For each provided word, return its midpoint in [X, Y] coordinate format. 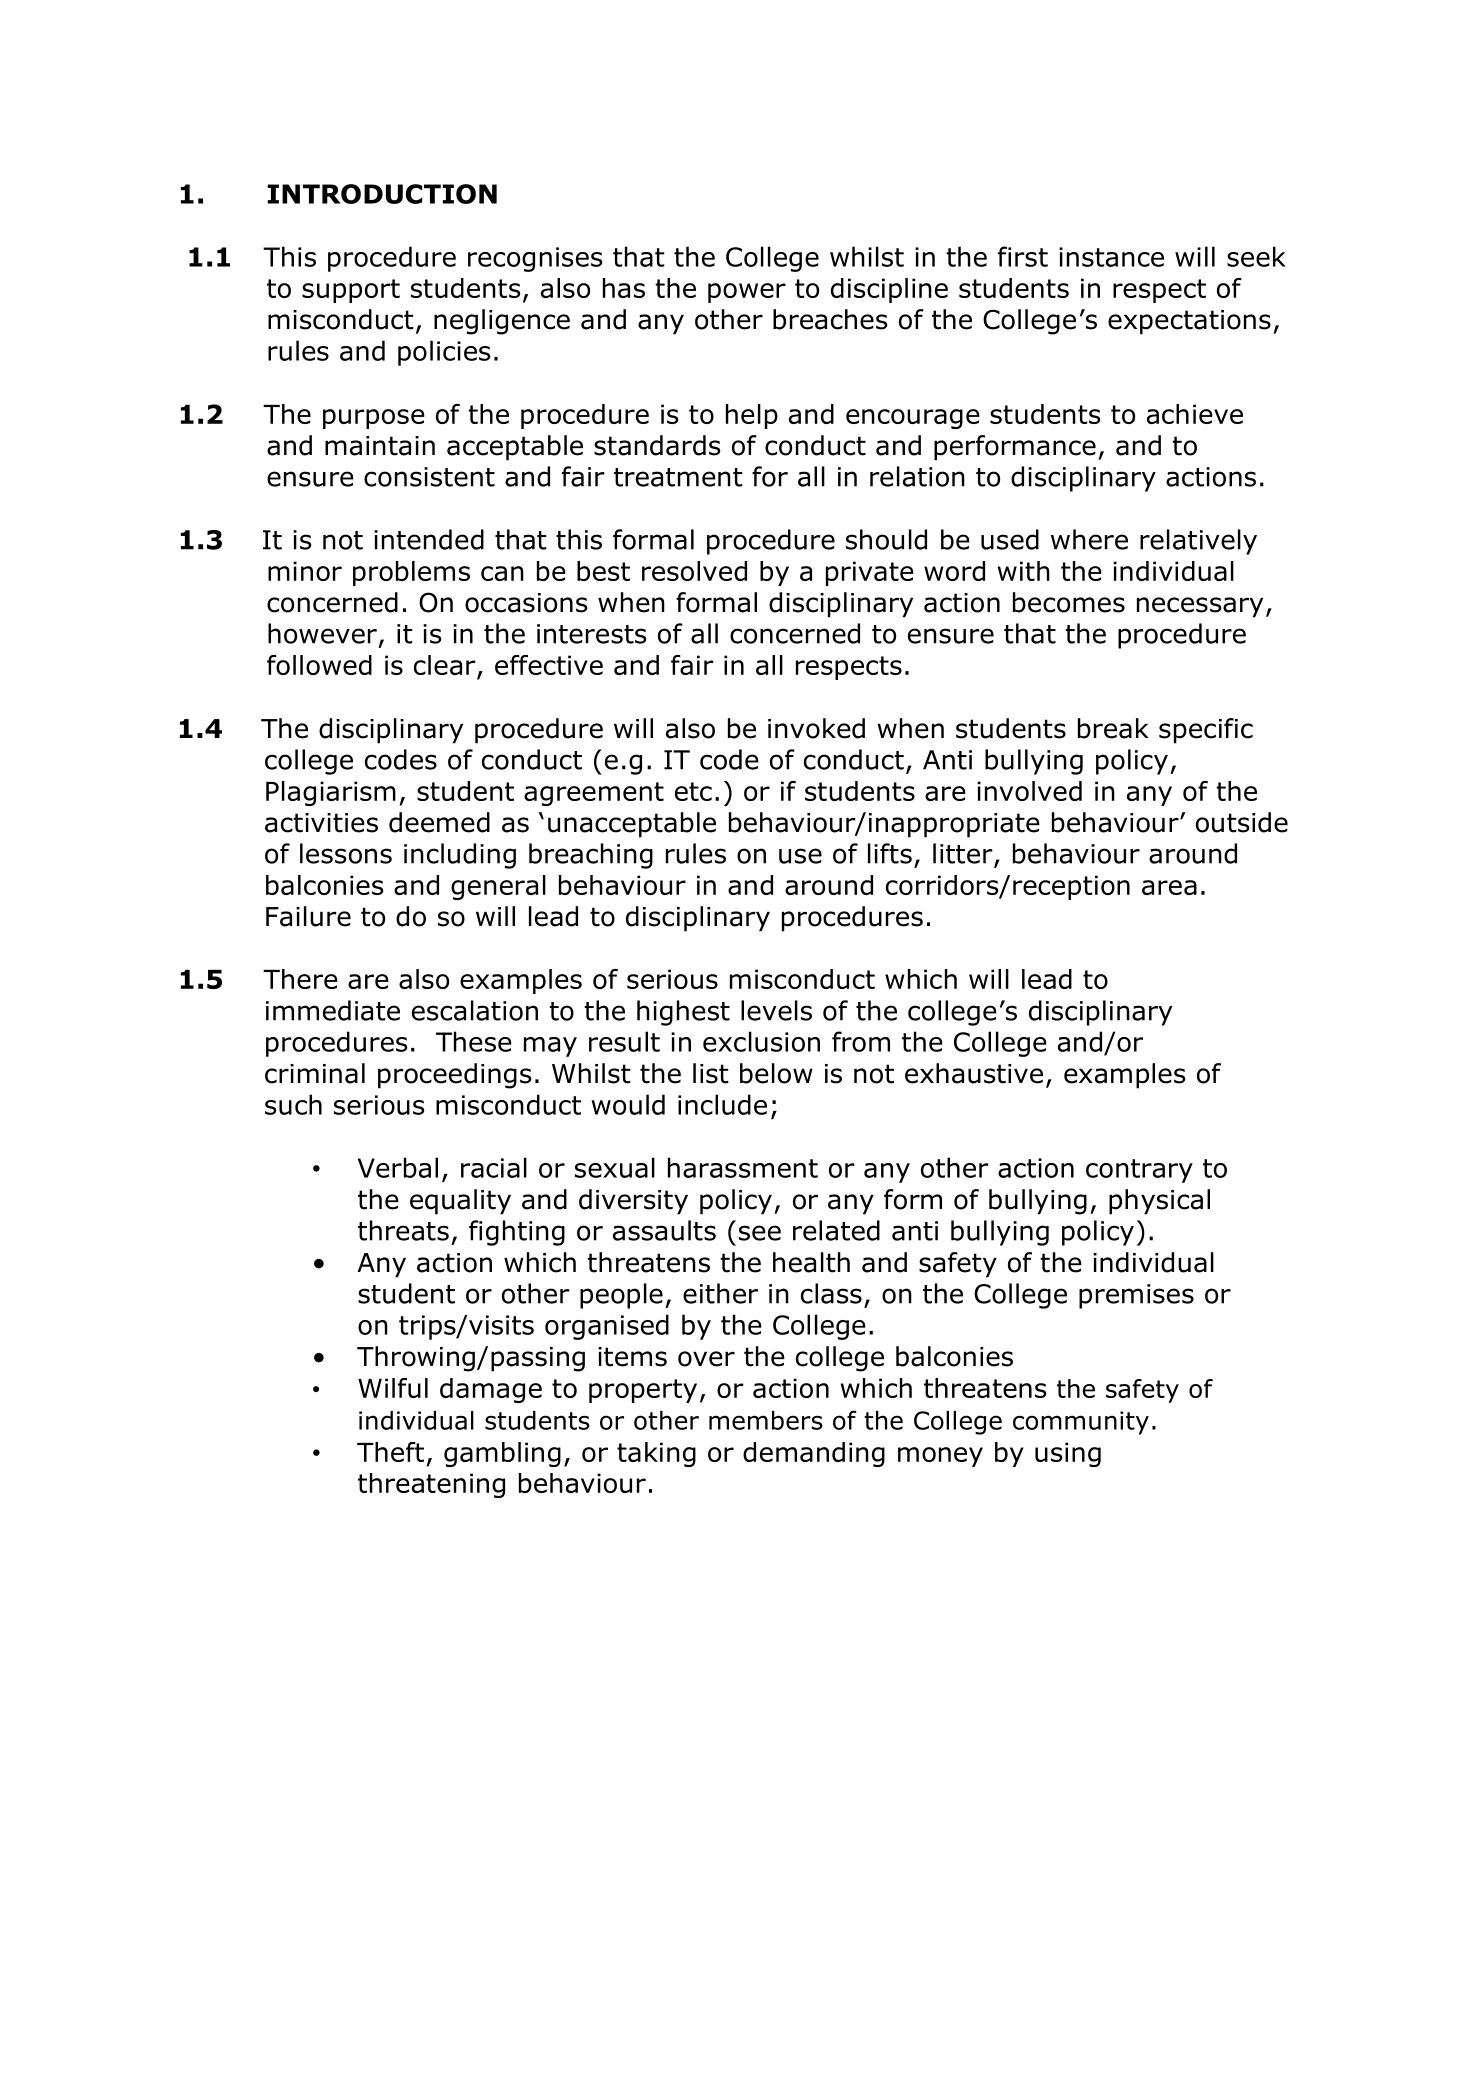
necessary [1200, 607]
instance [1111, 257]
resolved [694, 571]
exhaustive [974, 1073]
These [474, 1041]
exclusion [761, 1041]
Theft [390, 1452]
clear [445, 665]
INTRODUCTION [382, 194]
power [747, 293]
